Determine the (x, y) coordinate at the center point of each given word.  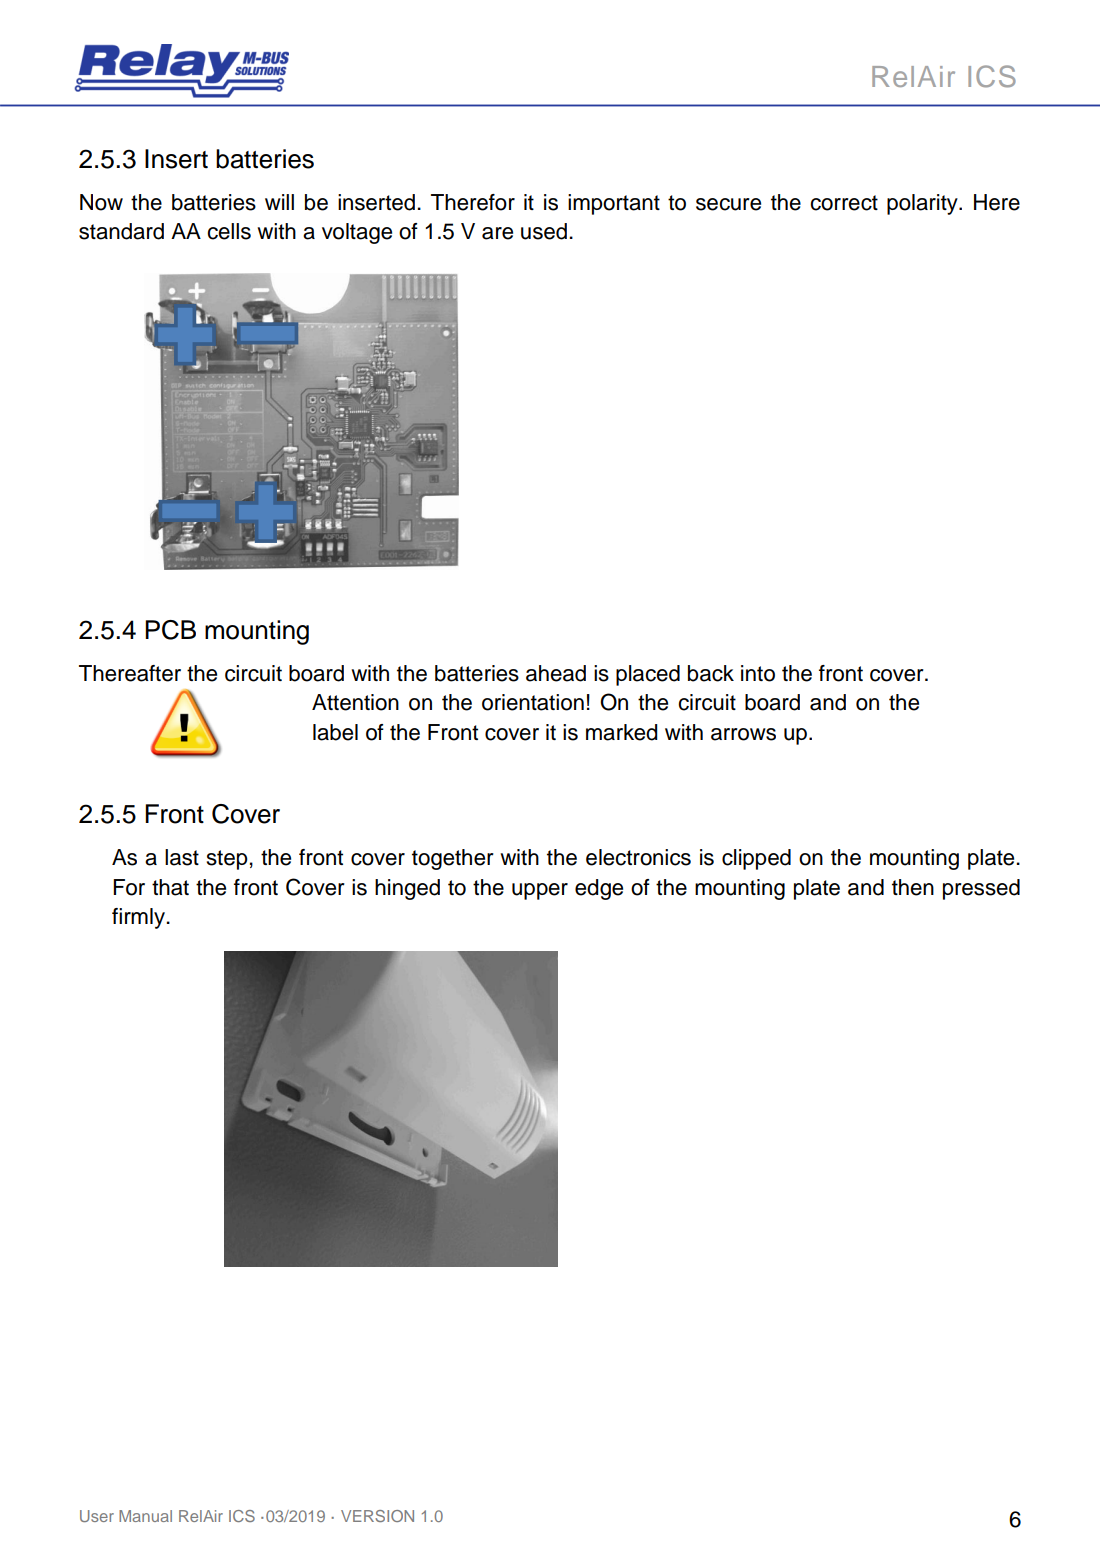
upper (540, 891)
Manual (145, 1516)
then (913, 887)
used (544, 231)
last (182, 857)
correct (844, 203)
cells (229, 231)
